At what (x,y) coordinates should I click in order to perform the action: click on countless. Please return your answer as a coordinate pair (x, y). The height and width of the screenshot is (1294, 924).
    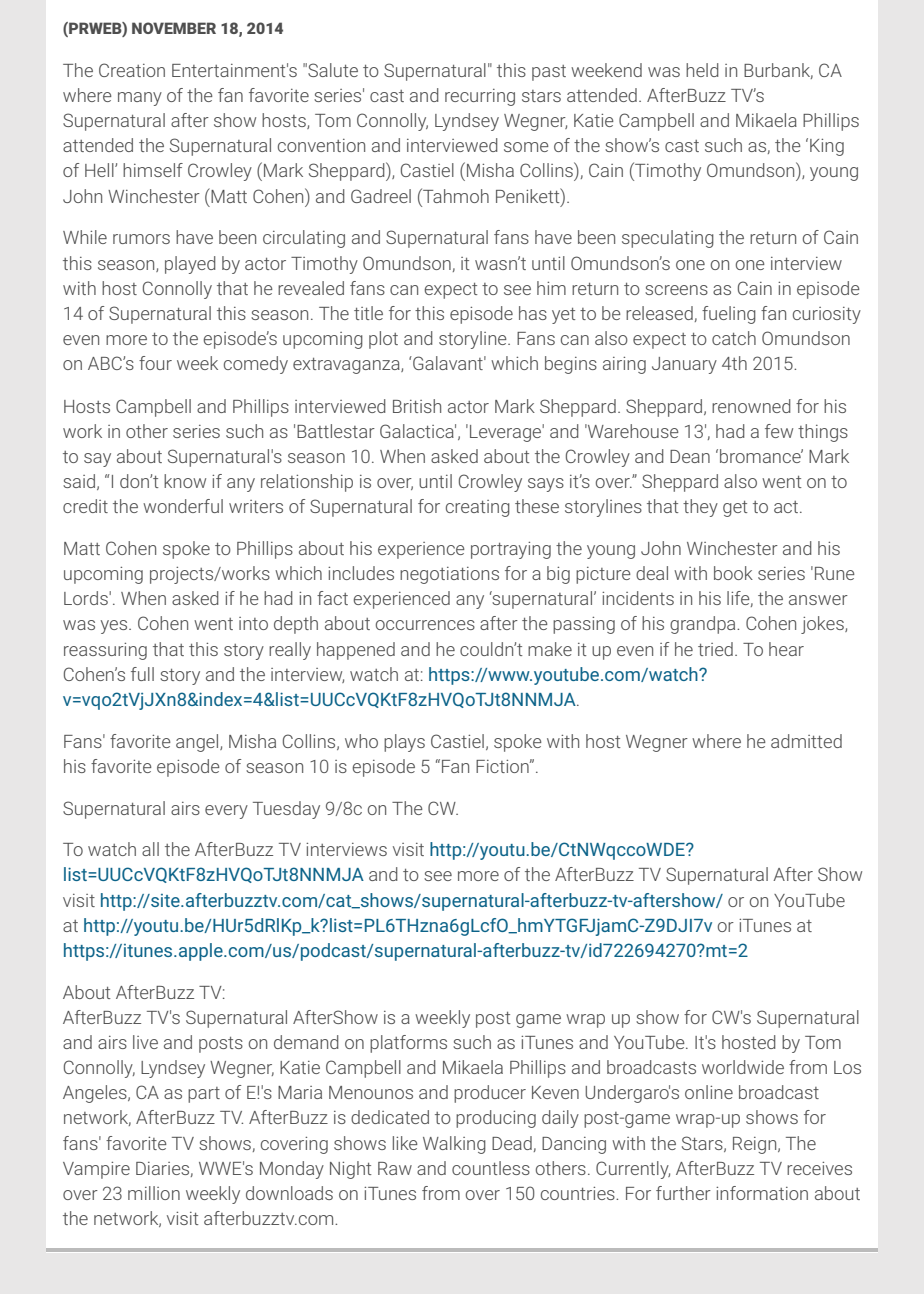
    Looking at the image, I should click on (491, 1168).
